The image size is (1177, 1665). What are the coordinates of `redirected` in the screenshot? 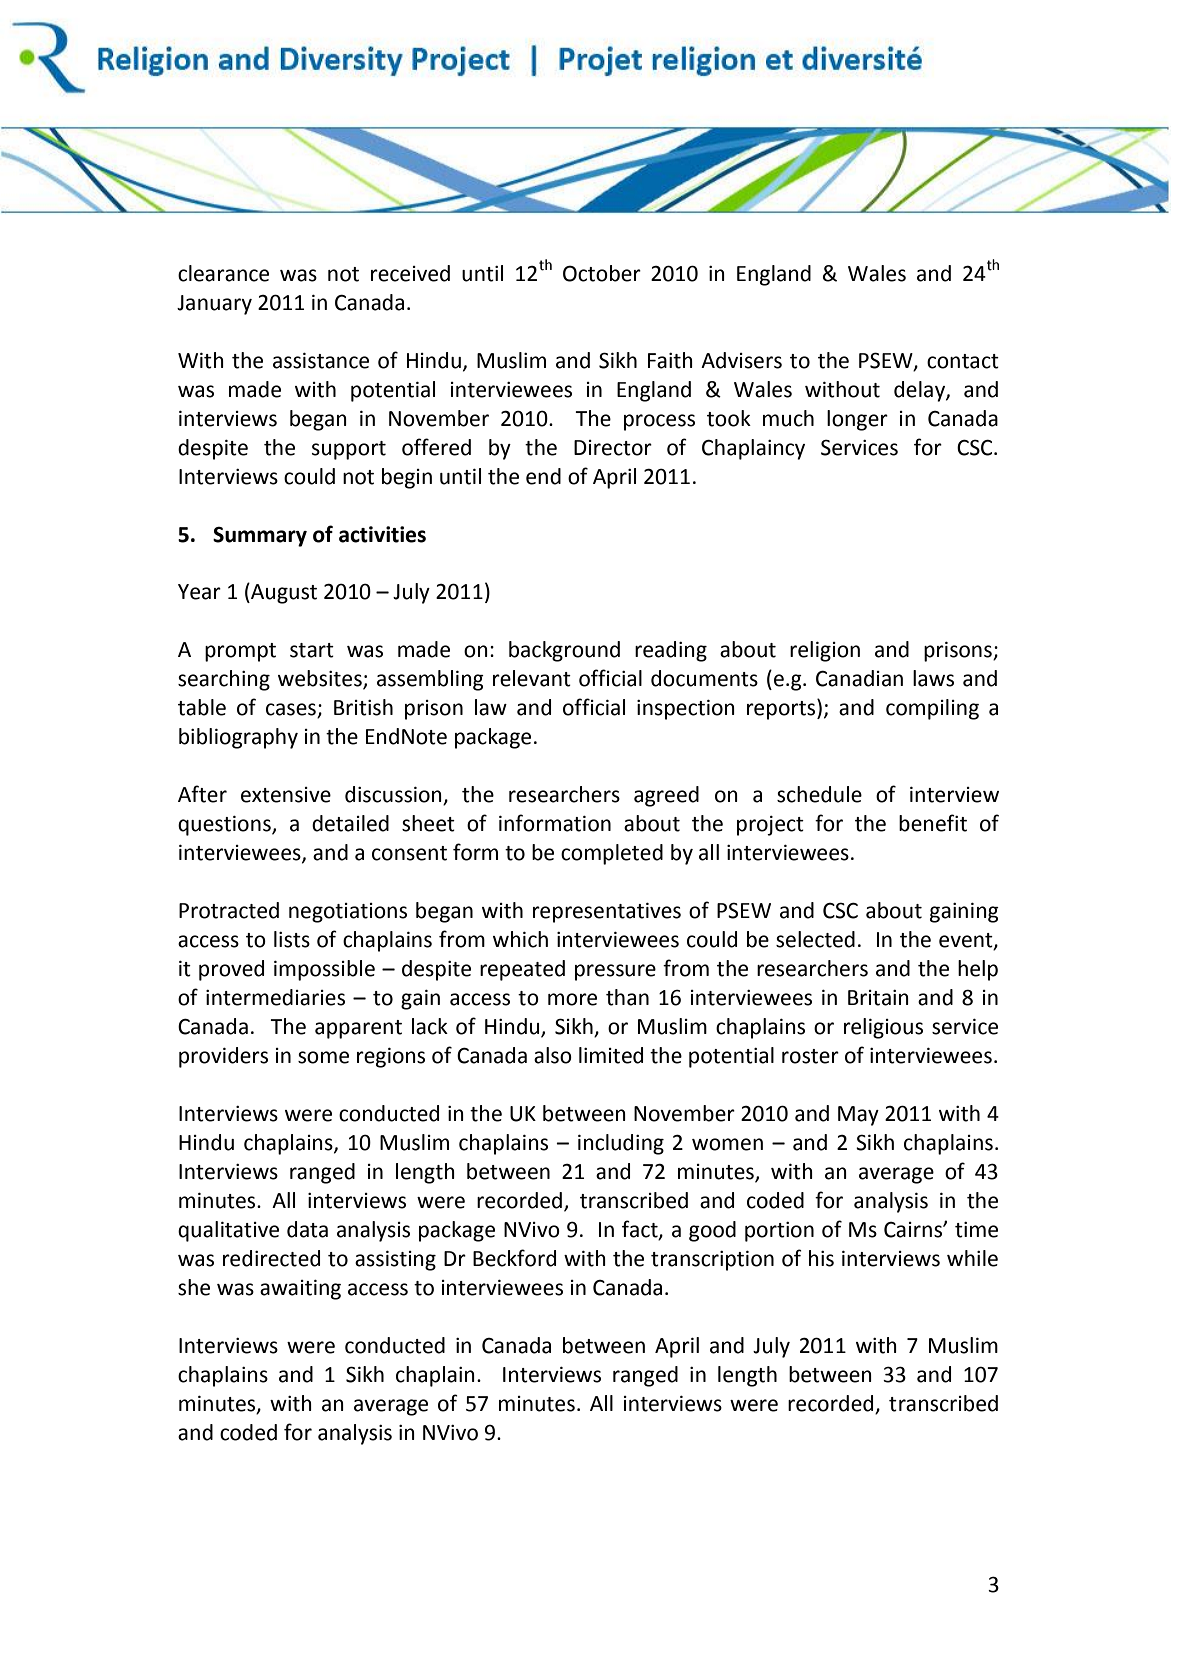 It's located at (271, 1258).
